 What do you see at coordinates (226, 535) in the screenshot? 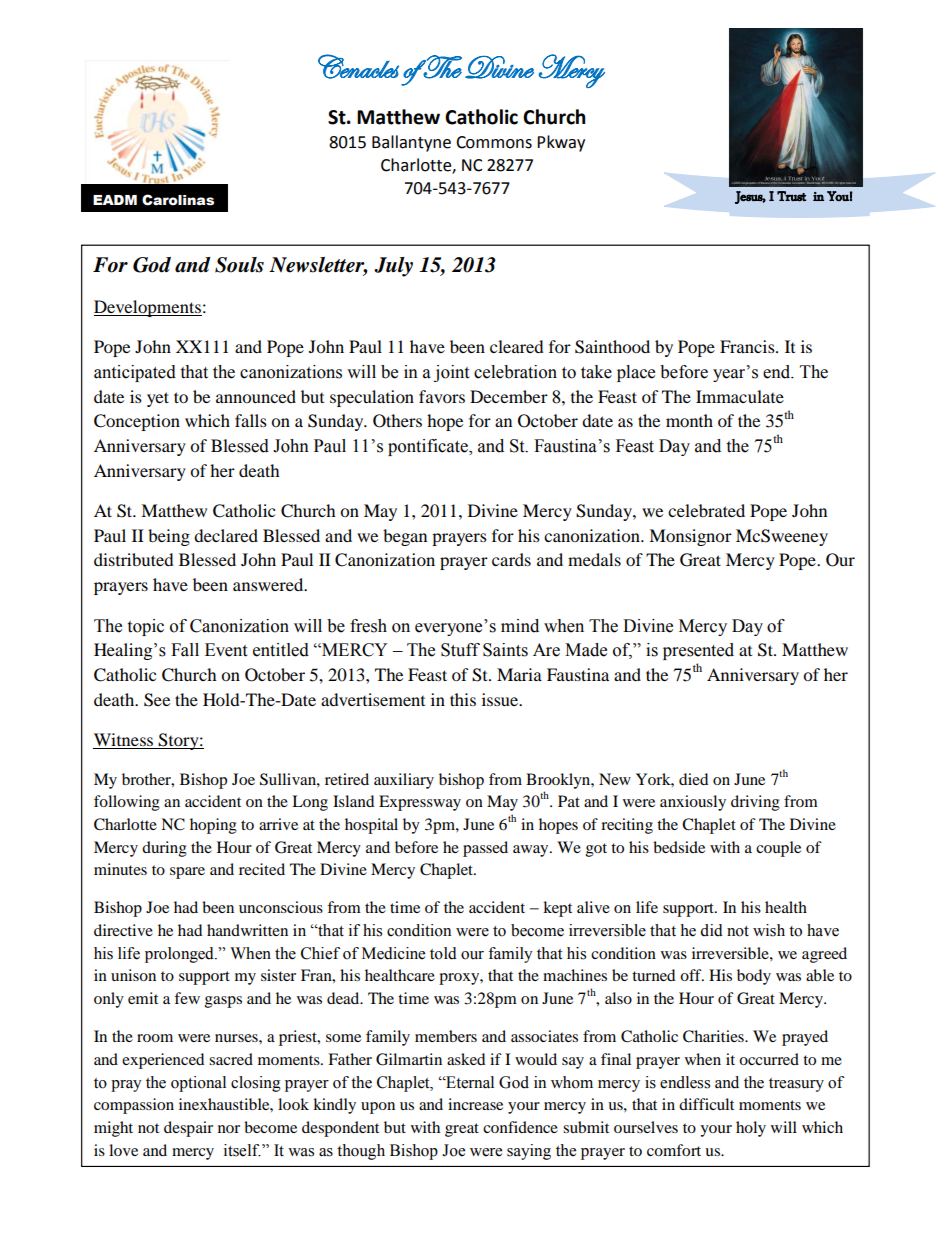
I see `declared` at bounding box center [226, 535].
